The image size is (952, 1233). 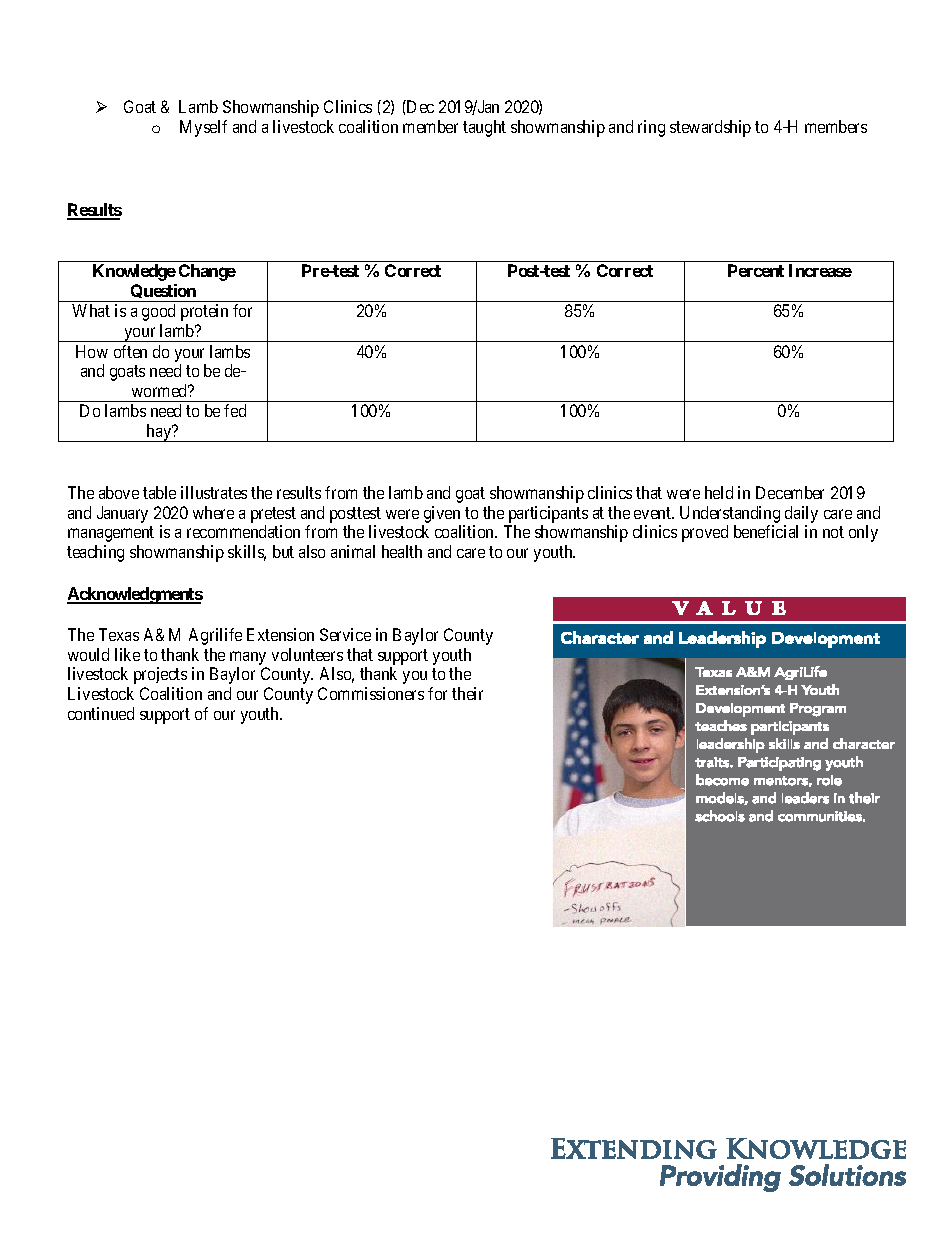 I want to click on protein, so click(x=204, y=312).
